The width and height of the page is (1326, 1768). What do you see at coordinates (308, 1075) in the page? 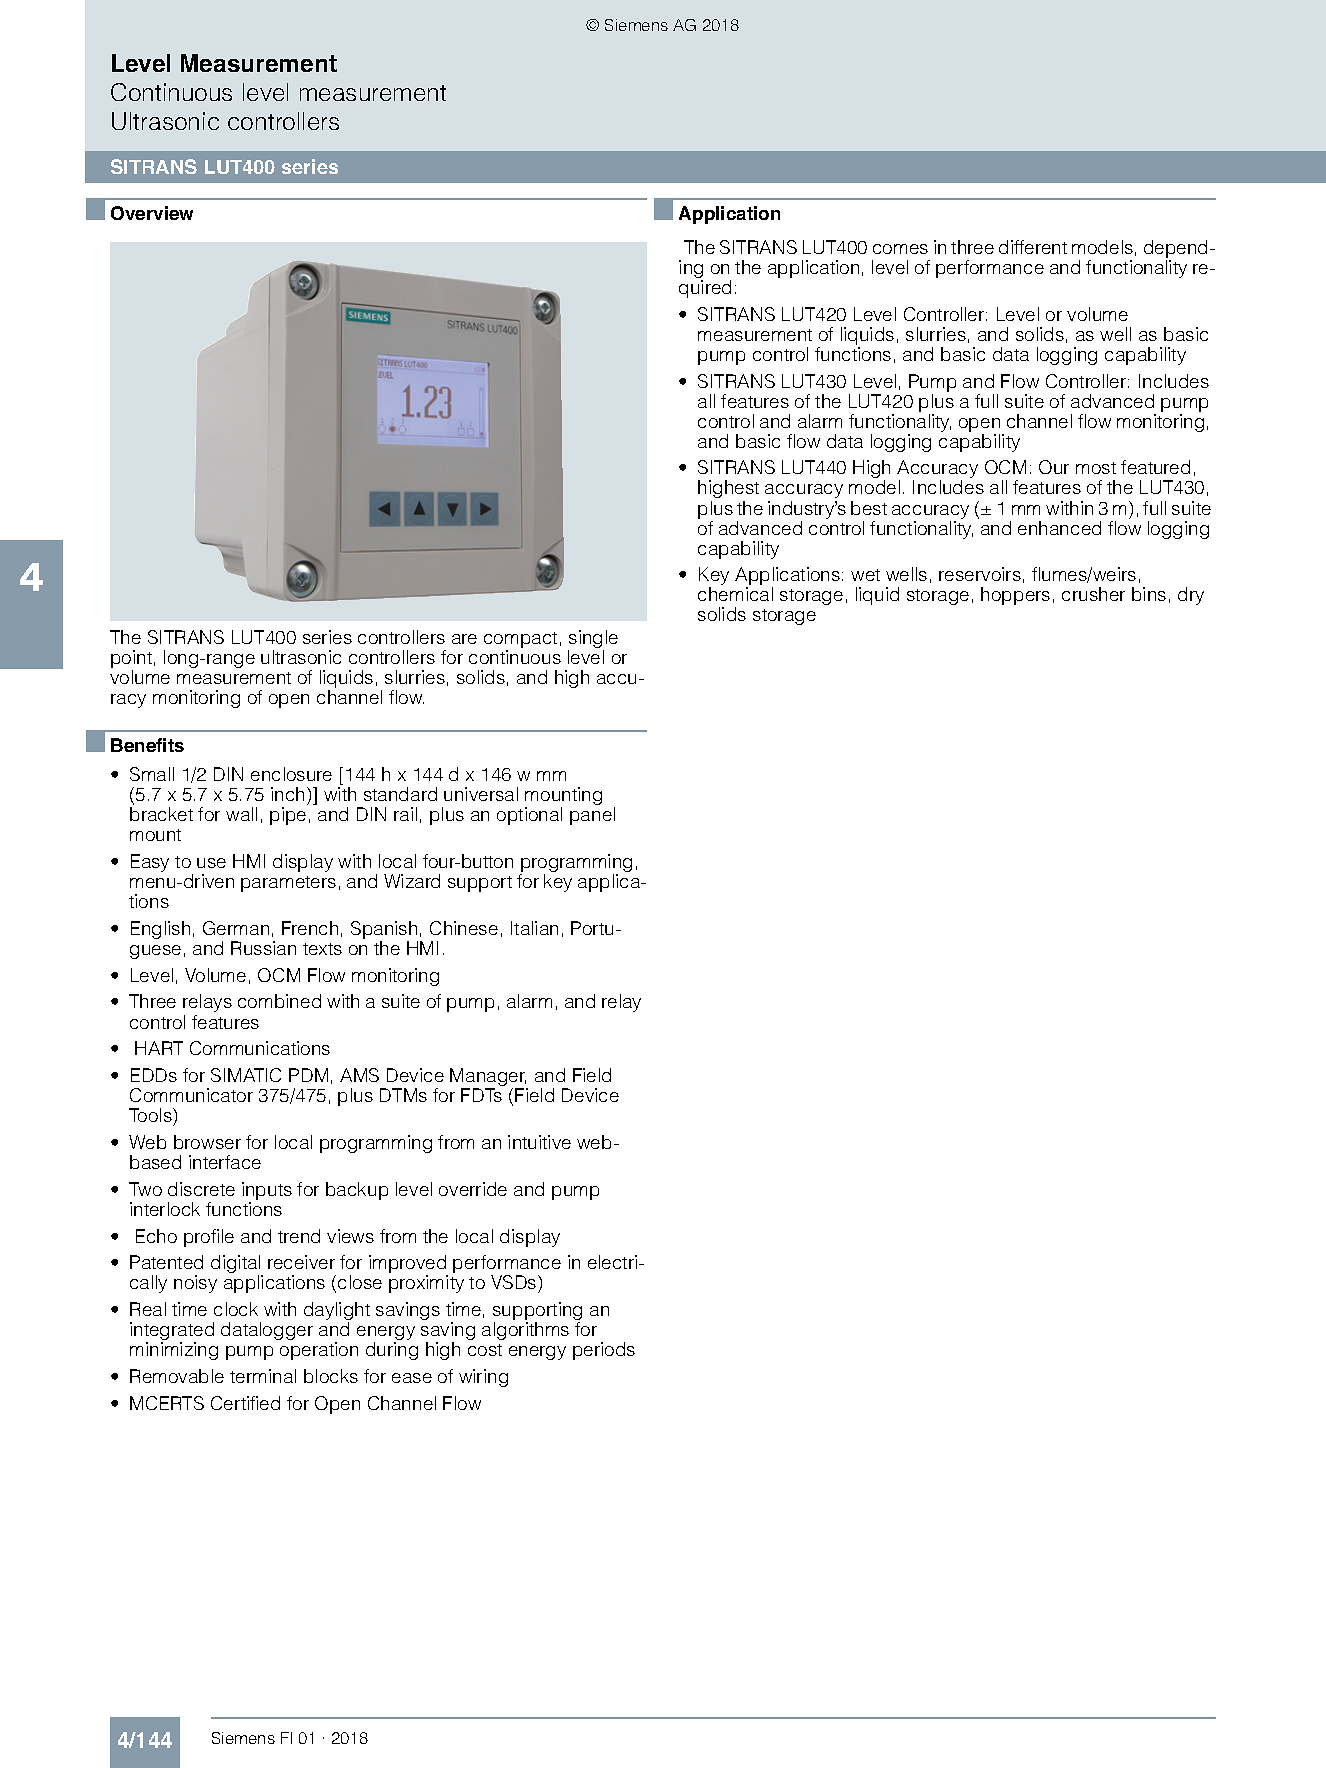
I see `PDM` at bounding box center [308, 1075].
